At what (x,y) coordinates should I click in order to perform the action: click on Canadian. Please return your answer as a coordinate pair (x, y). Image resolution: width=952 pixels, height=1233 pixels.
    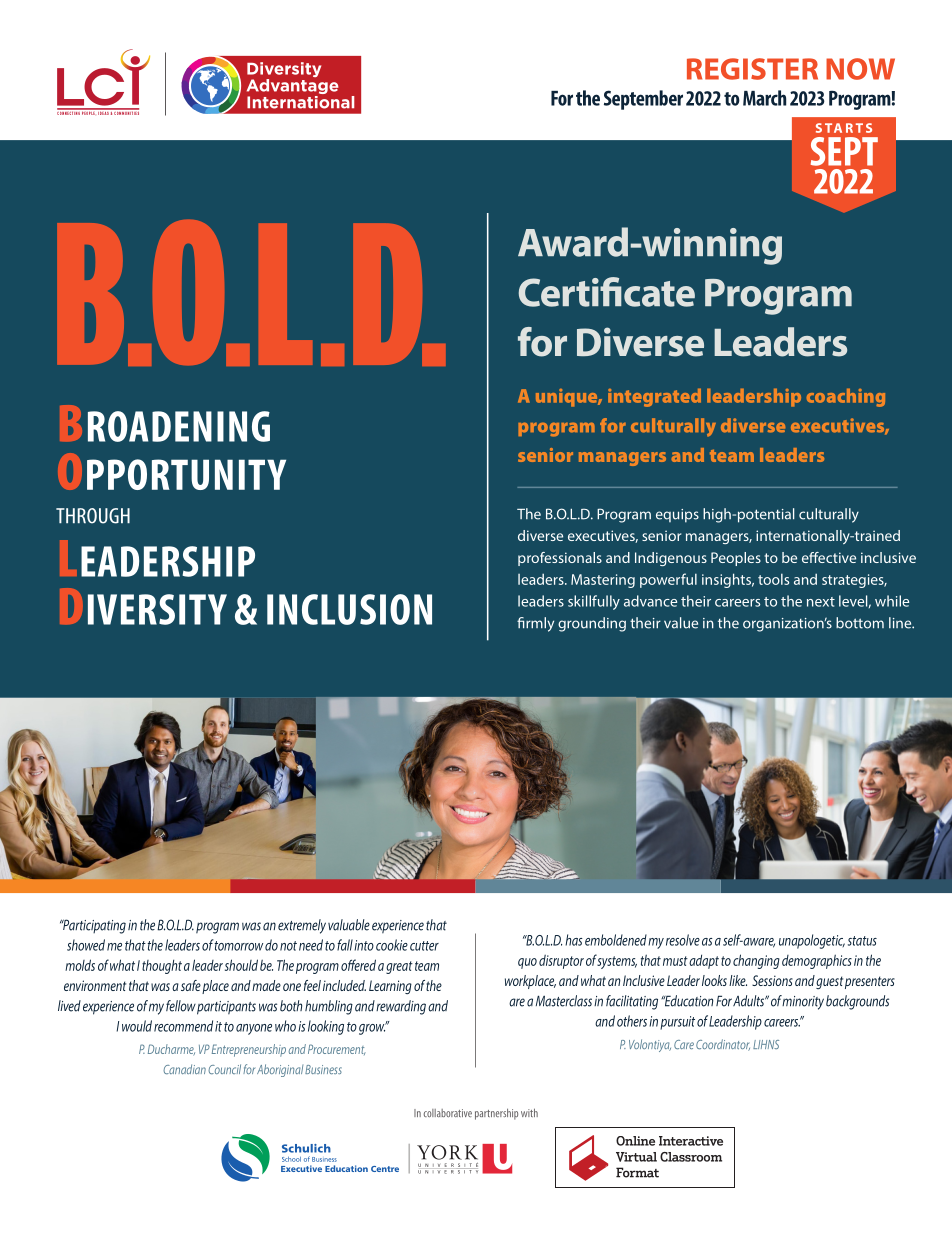
    Looking at the image, I should click on (184, 1069).
